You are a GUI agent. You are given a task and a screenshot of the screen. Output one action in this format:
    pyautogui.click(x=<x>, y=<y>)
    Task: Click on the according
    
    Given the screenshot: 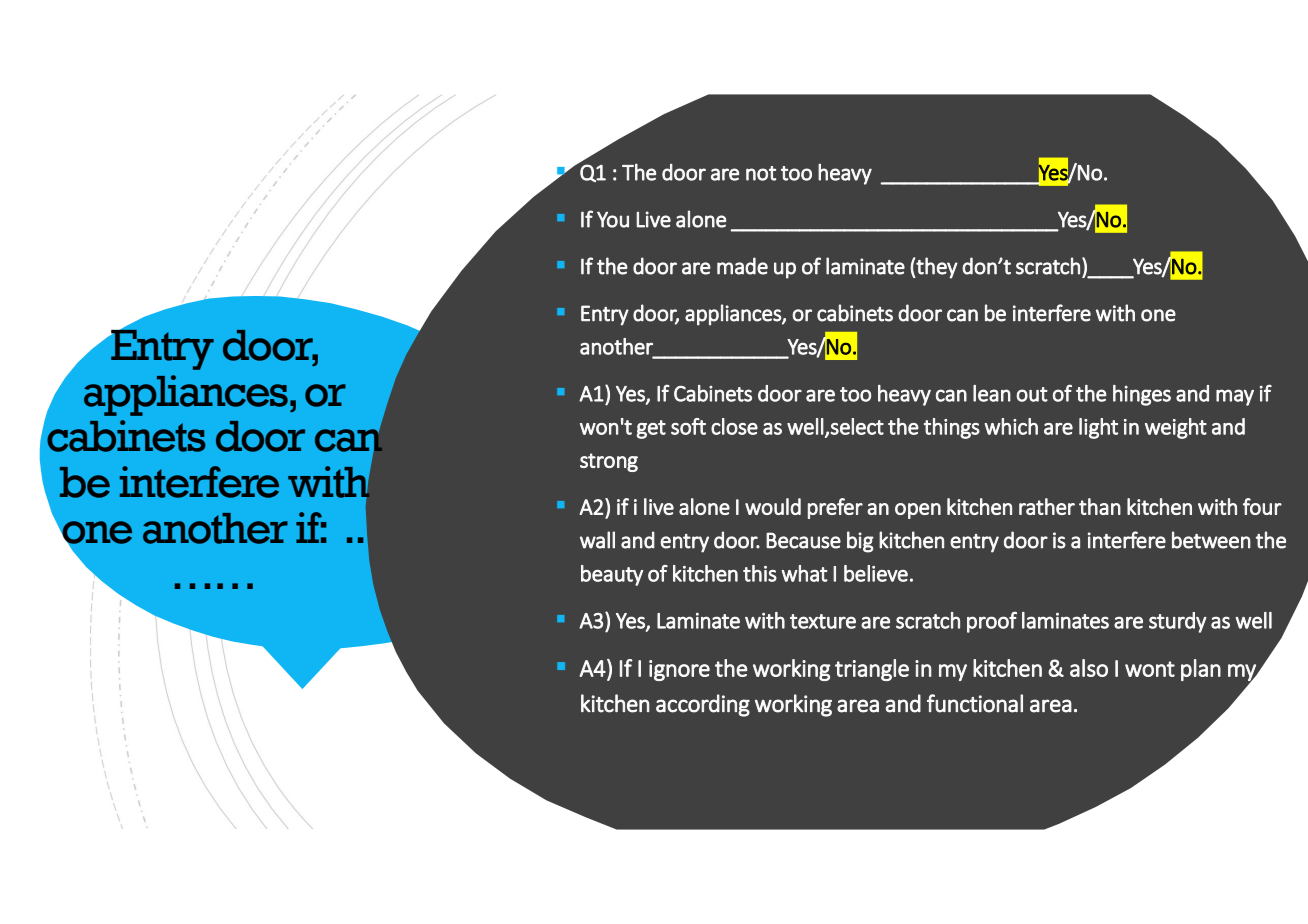 What is the action you would take?
    pyautogui.click(x=703, y=705)
